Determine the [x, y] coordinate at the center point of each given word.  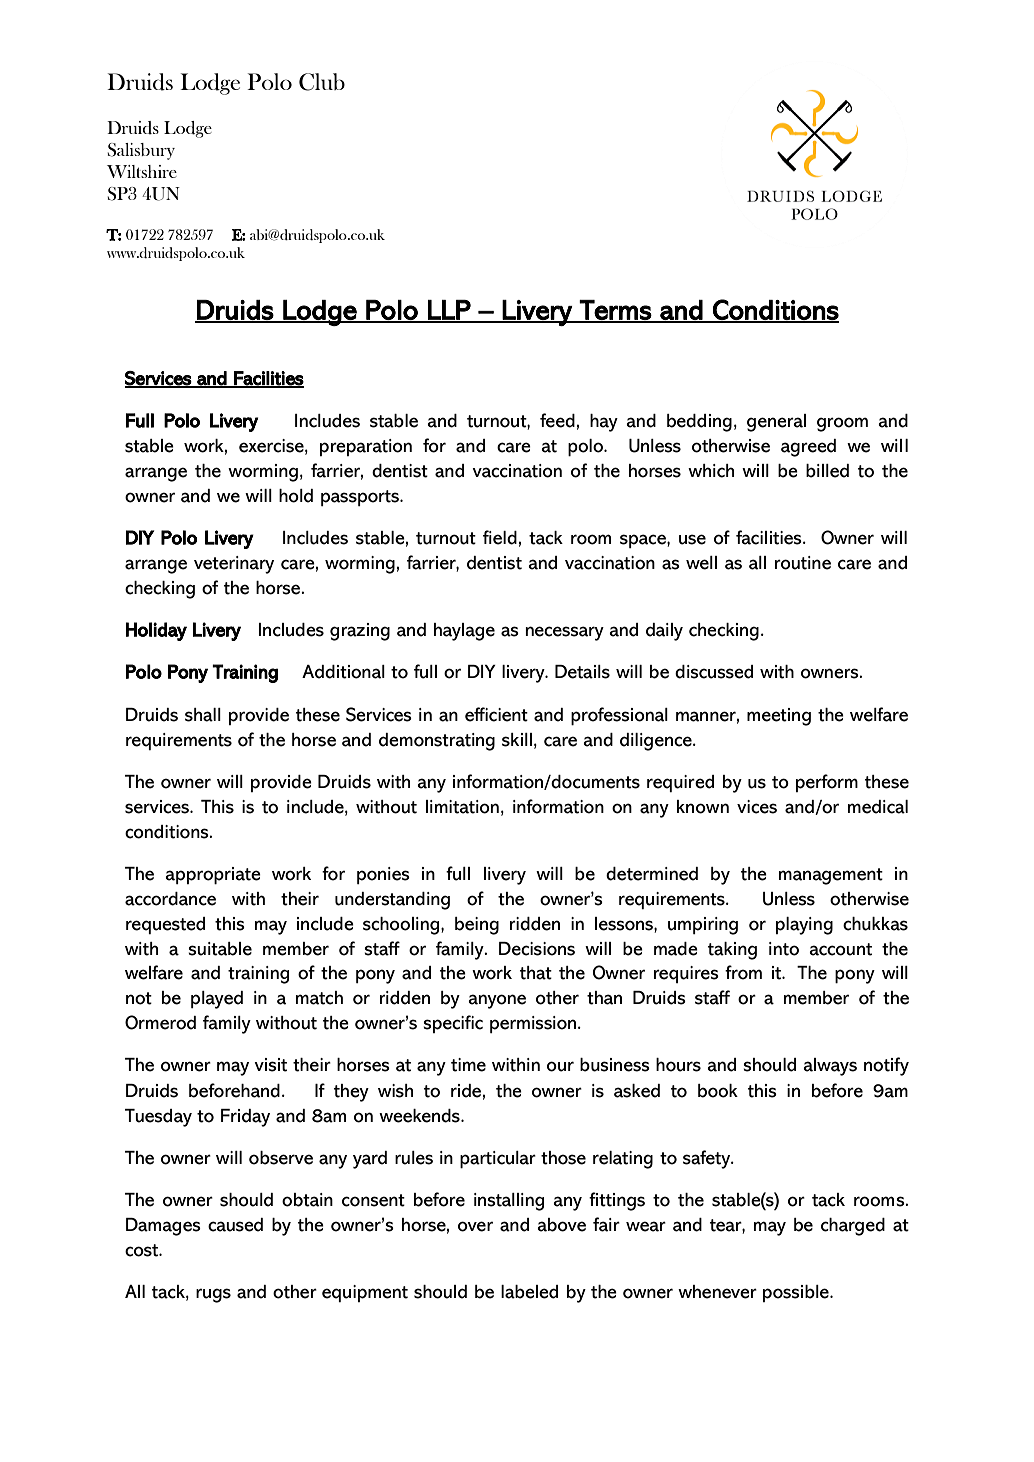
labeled [529, 1292]
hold [296, 496]
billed [827, 471]
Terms [615, 311]
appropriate [213, 876]
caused [235, 1225]
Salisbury [141, 151]
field [500, 537]
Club [322, 82]
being [477, 926]
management [831, 876]
